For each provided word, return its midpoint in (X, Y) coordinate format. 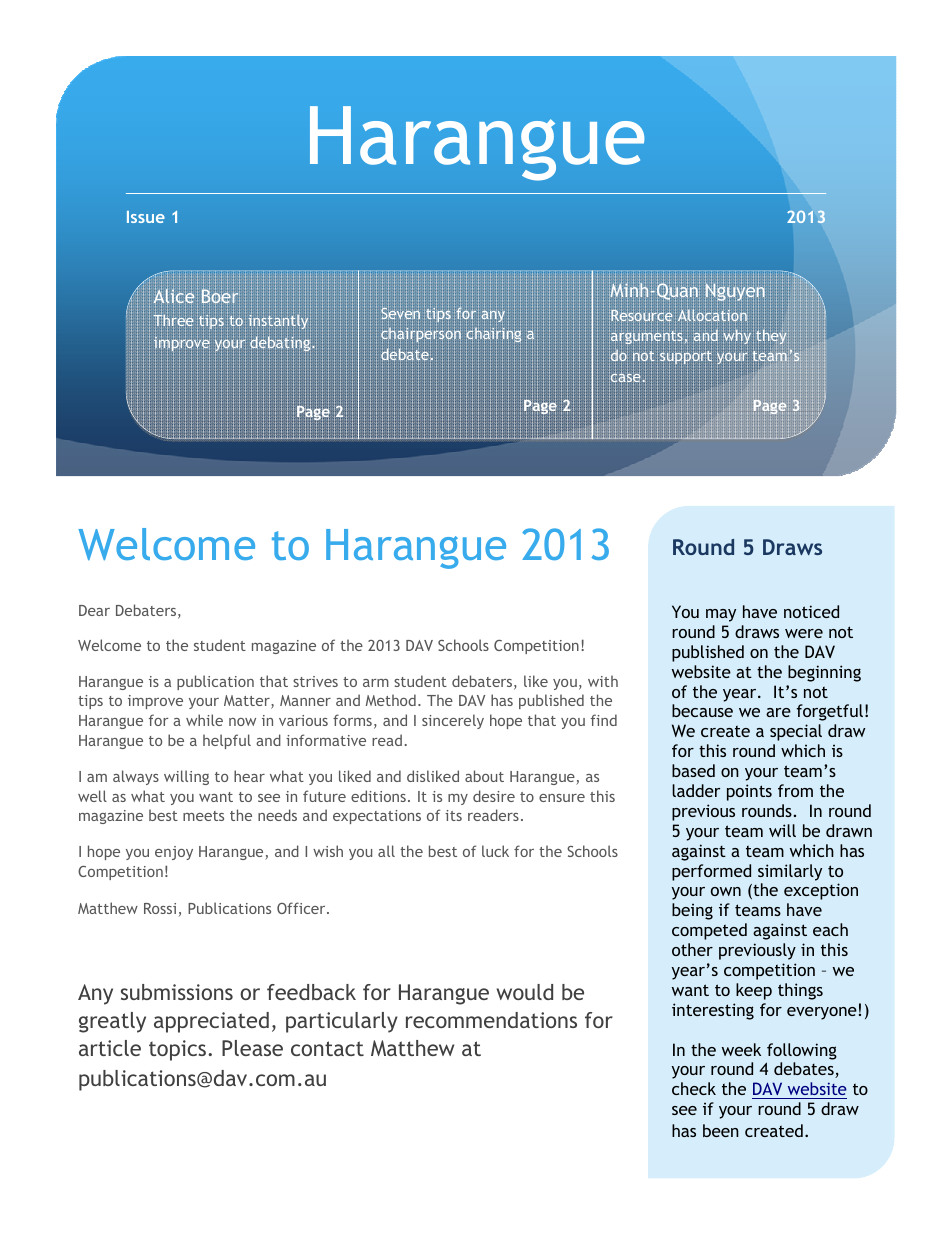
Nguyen (735, 291)
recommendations (491, 1020)
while (204, 720)
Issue (146, 217)
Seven (400, 314)
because (702, 710)
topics (177, 1050)
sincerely (453, 721)
